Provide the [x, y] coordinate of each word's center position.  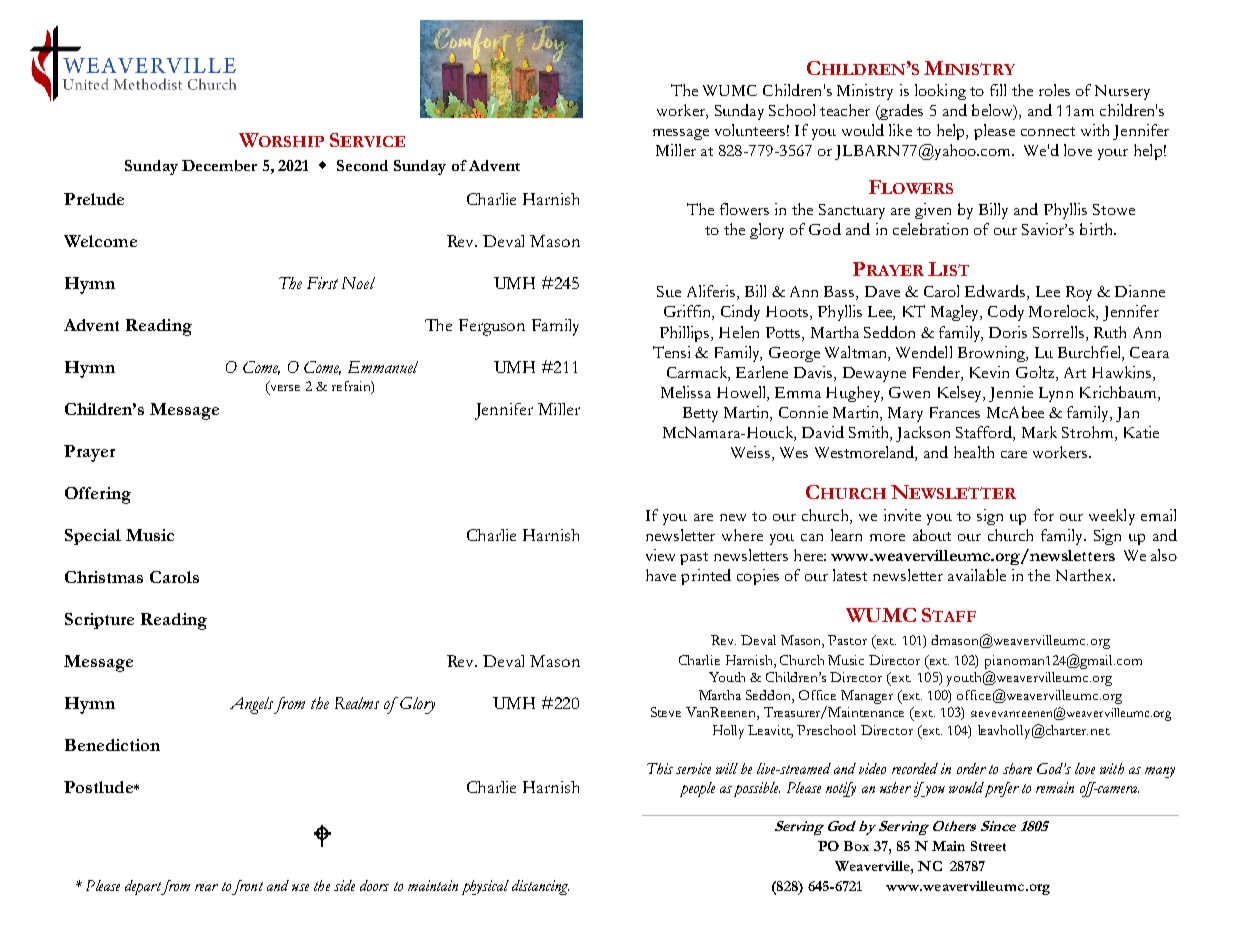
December [219, 165]
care [1014, 454]
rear [206, 887]
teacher [845, 110]
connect [1048, 131]
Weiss [752, 453]
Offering [98, 495]
